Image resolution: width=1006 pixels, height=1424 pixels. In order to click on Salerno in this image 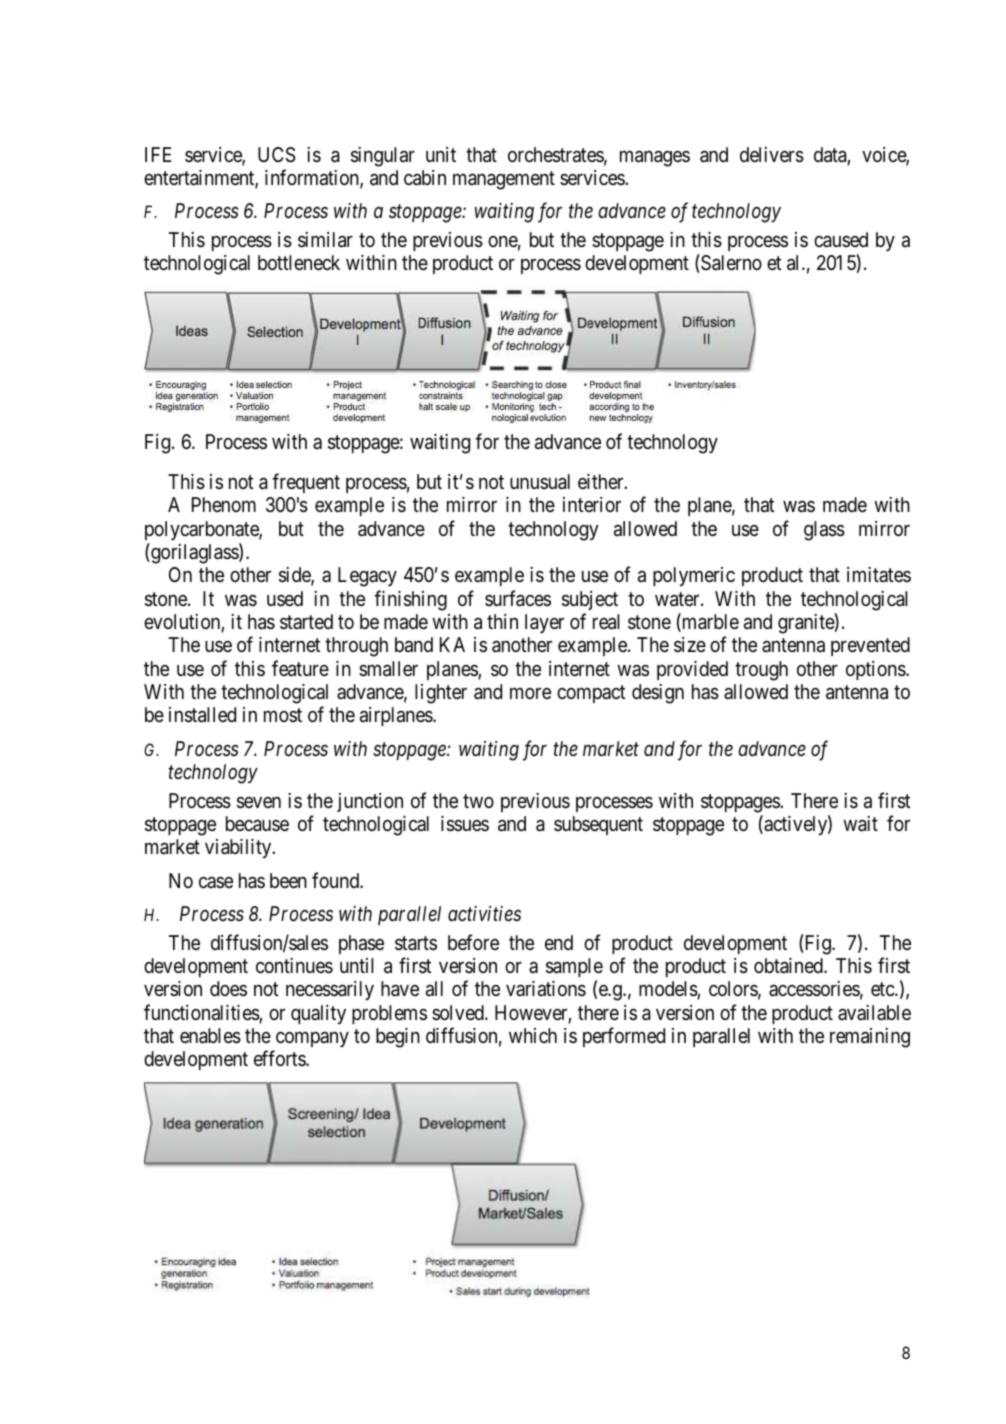, I will do `click(730, 263)`.
